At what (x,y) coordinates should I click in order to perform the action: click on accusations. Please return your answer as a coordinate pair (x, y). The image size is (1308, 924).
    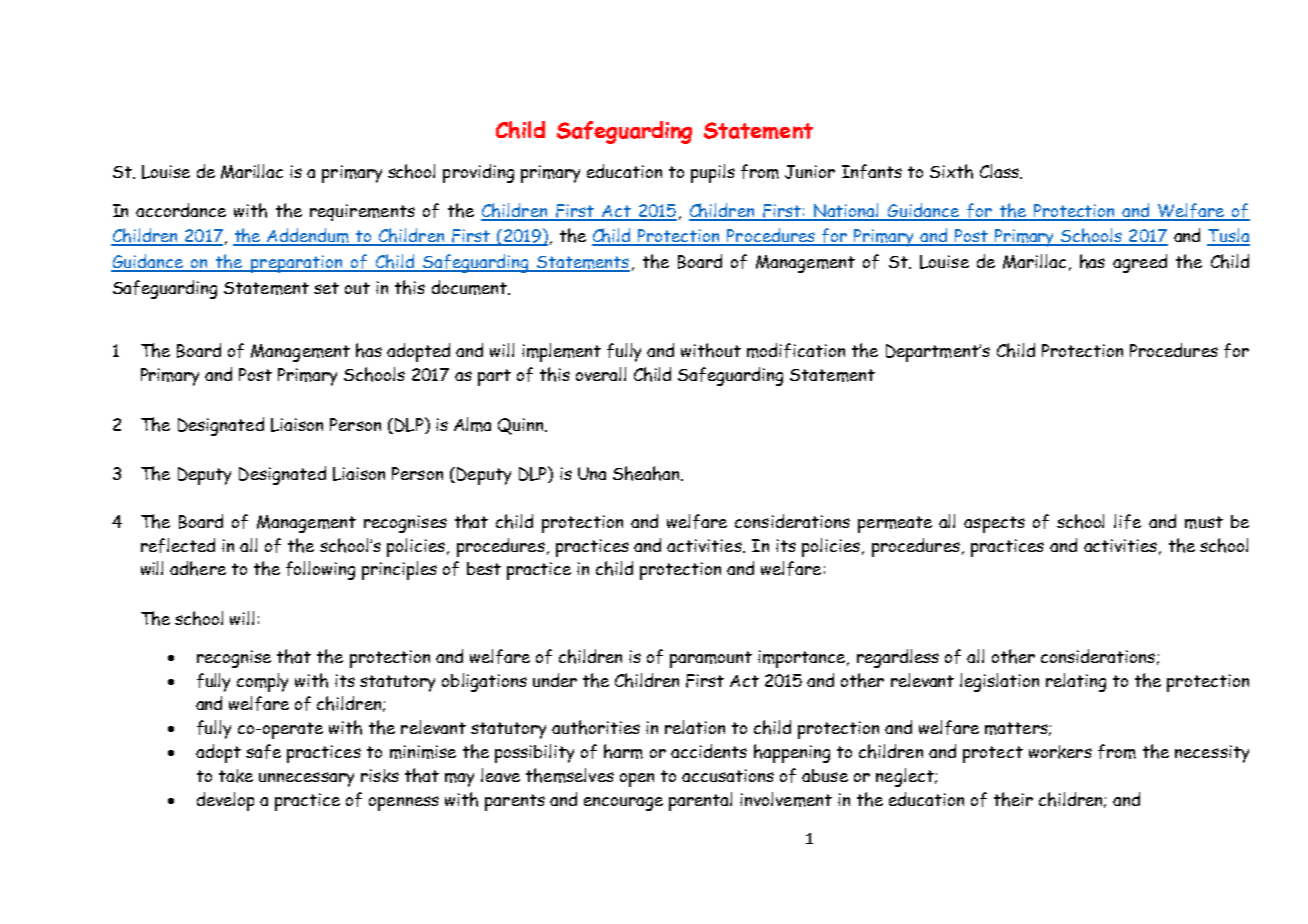
    Looking at the image, I should click on (728, 775).
